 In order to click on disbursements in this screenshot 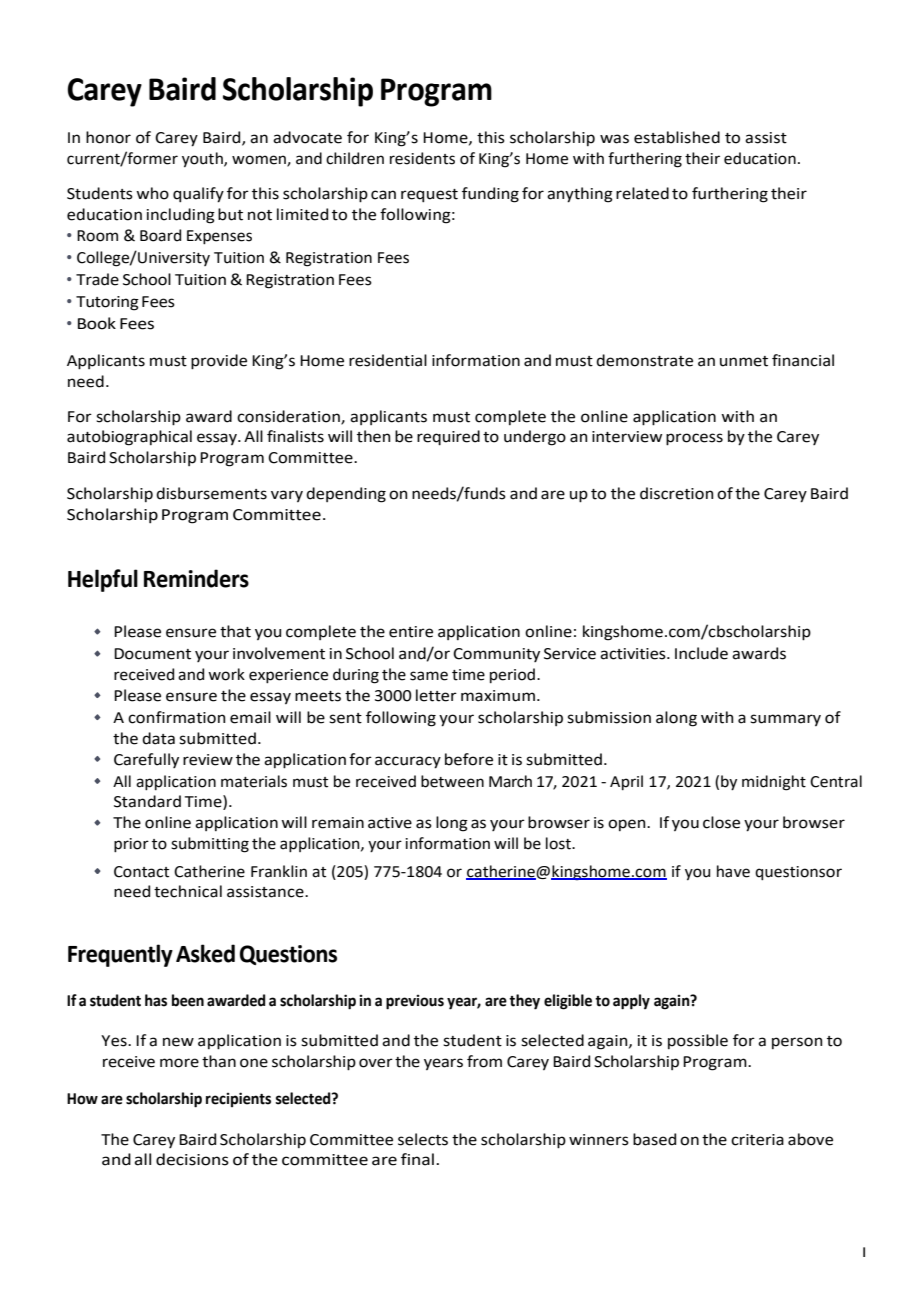, I will do `click(211, 493)`.
